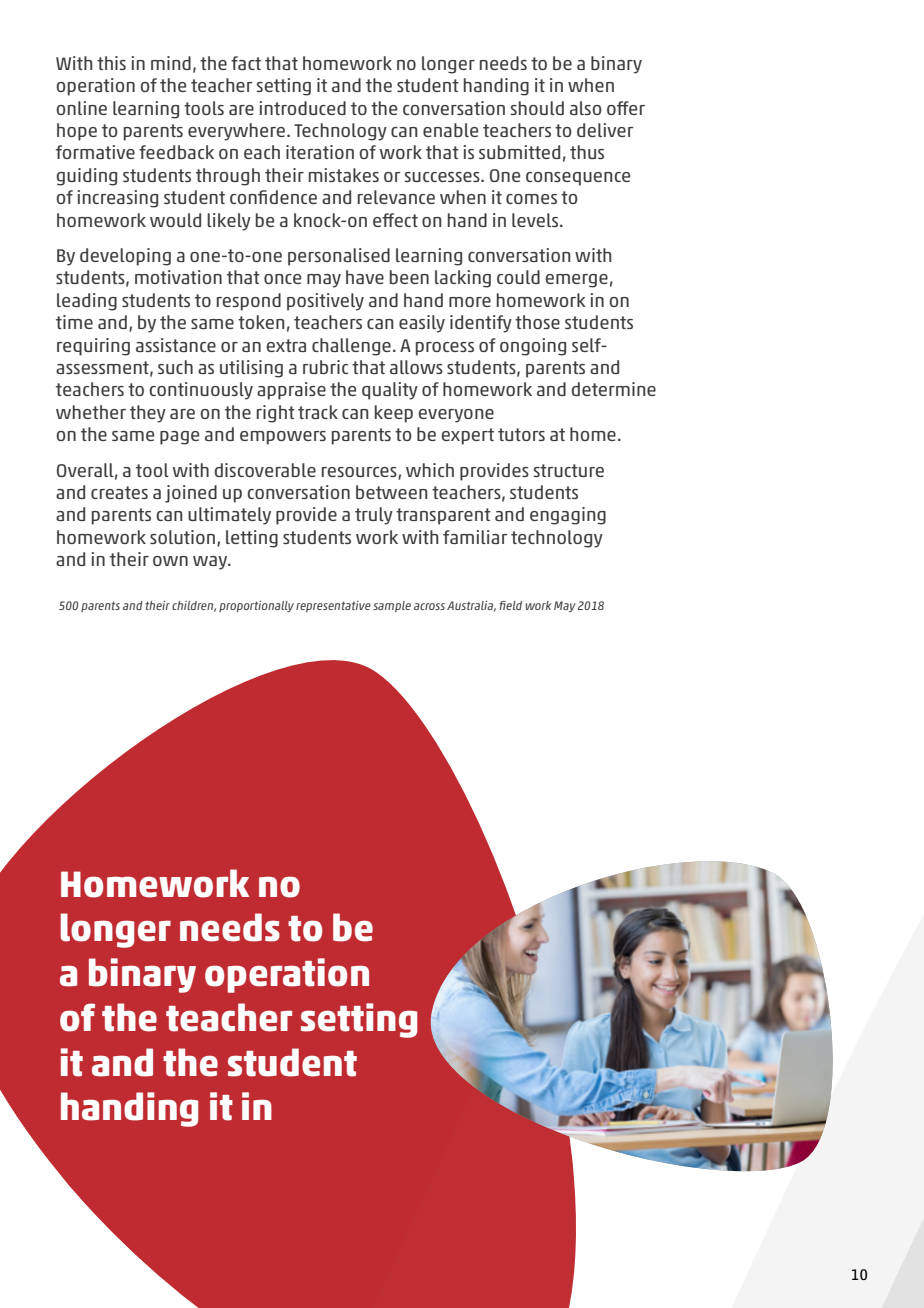  I want to click on own, so click(170, 561).
